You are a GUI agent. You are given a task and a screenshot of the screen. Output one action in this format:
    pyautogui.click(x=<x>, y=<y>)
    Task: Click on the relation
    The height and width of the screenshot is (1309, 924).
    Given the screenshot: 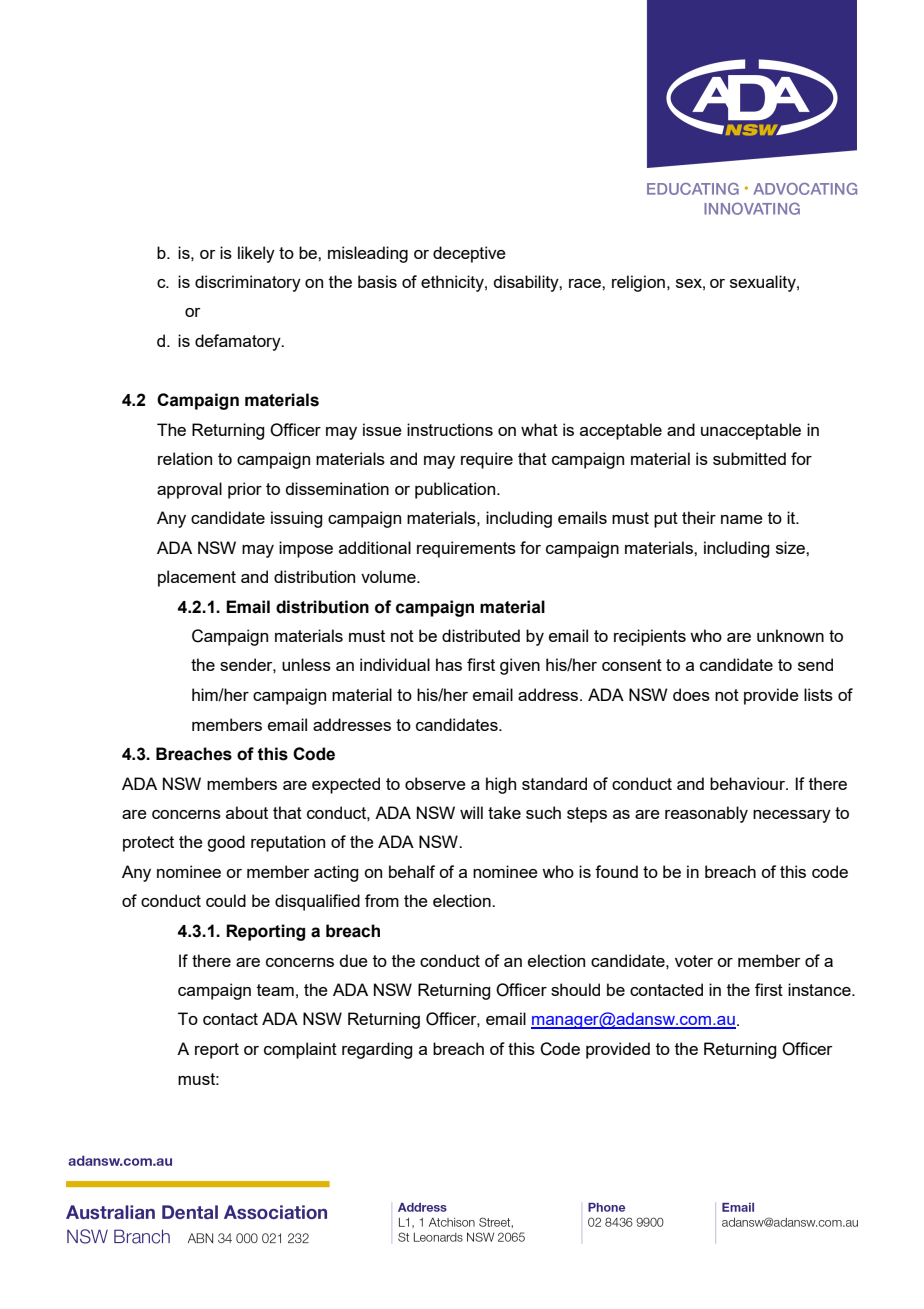 What is the action you would take?
    pyautogui.click(x=185, y=458)
